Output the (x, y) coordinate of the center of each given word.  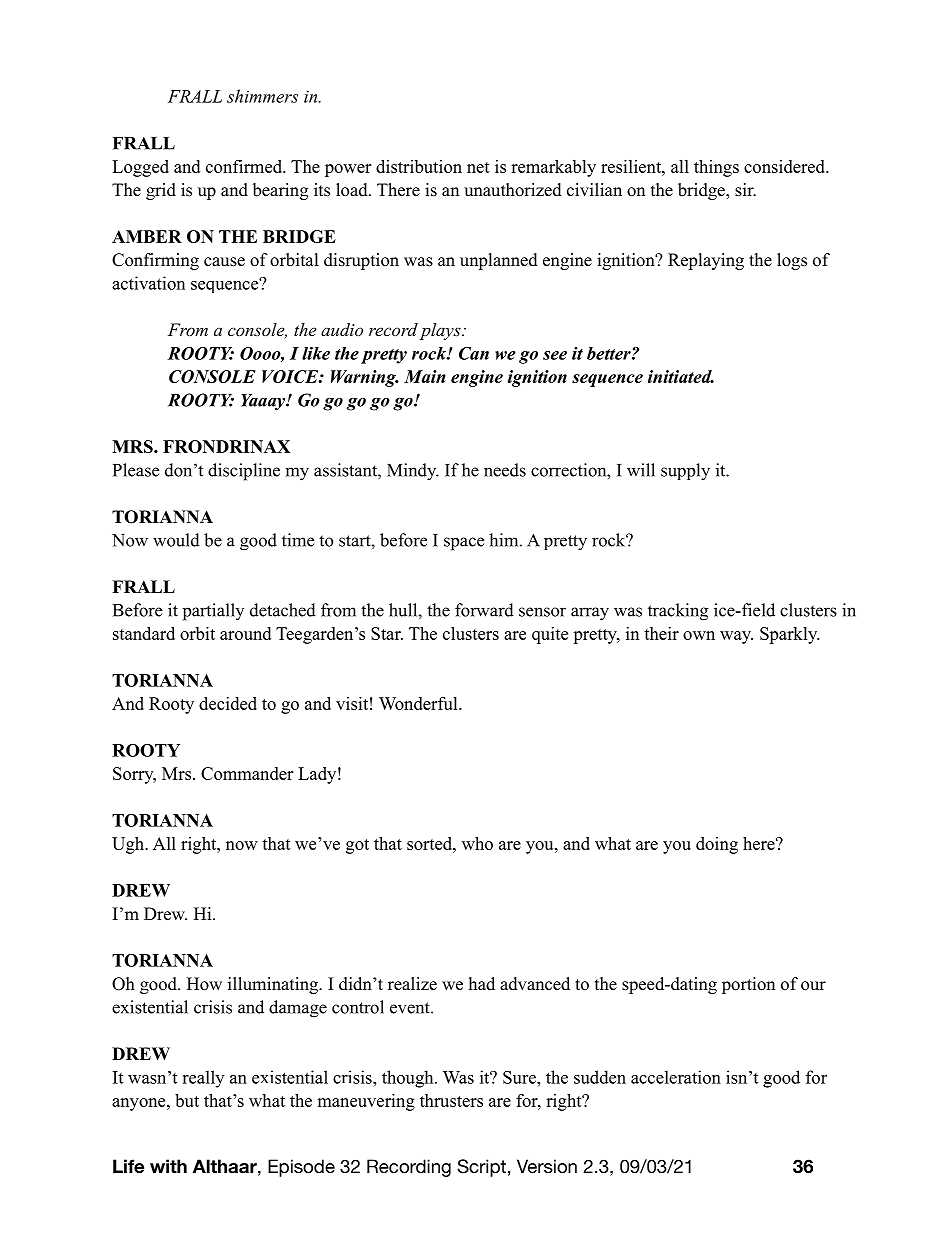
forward (484, 610)
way (736, 637)
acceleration (676, 1077)
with (168, 1166)
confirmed (245, 166)
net (478, 167)
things (716, 168)
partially (213, 612)
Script (481, 1168)
